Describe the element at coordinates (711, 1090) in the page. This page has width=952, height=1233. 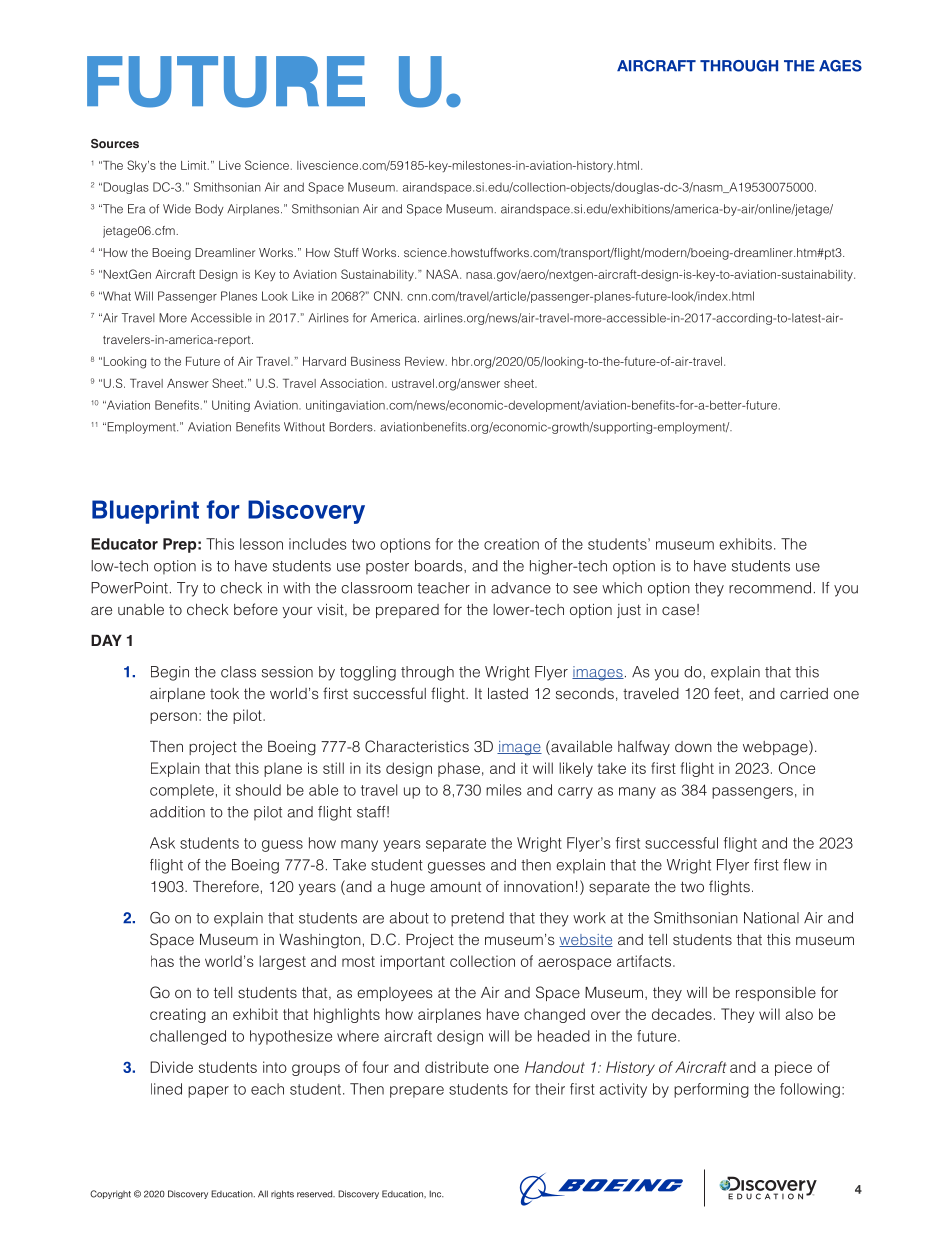
I see `performing` at that location.
